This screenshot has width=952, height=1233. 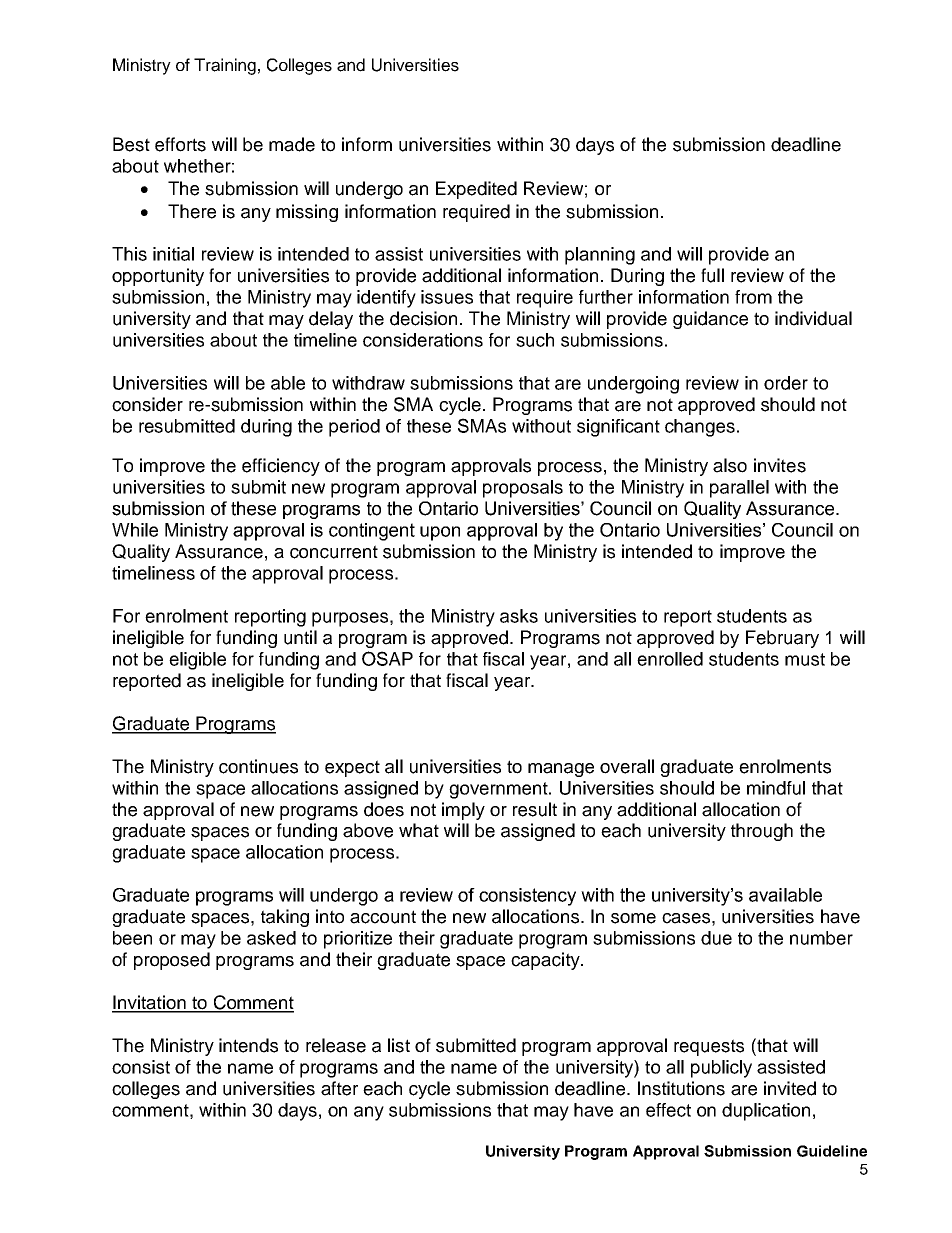 What do you see at coordinates (271, 938) in the screenshot?
I see `asked` at bounding box center [271, 938].
